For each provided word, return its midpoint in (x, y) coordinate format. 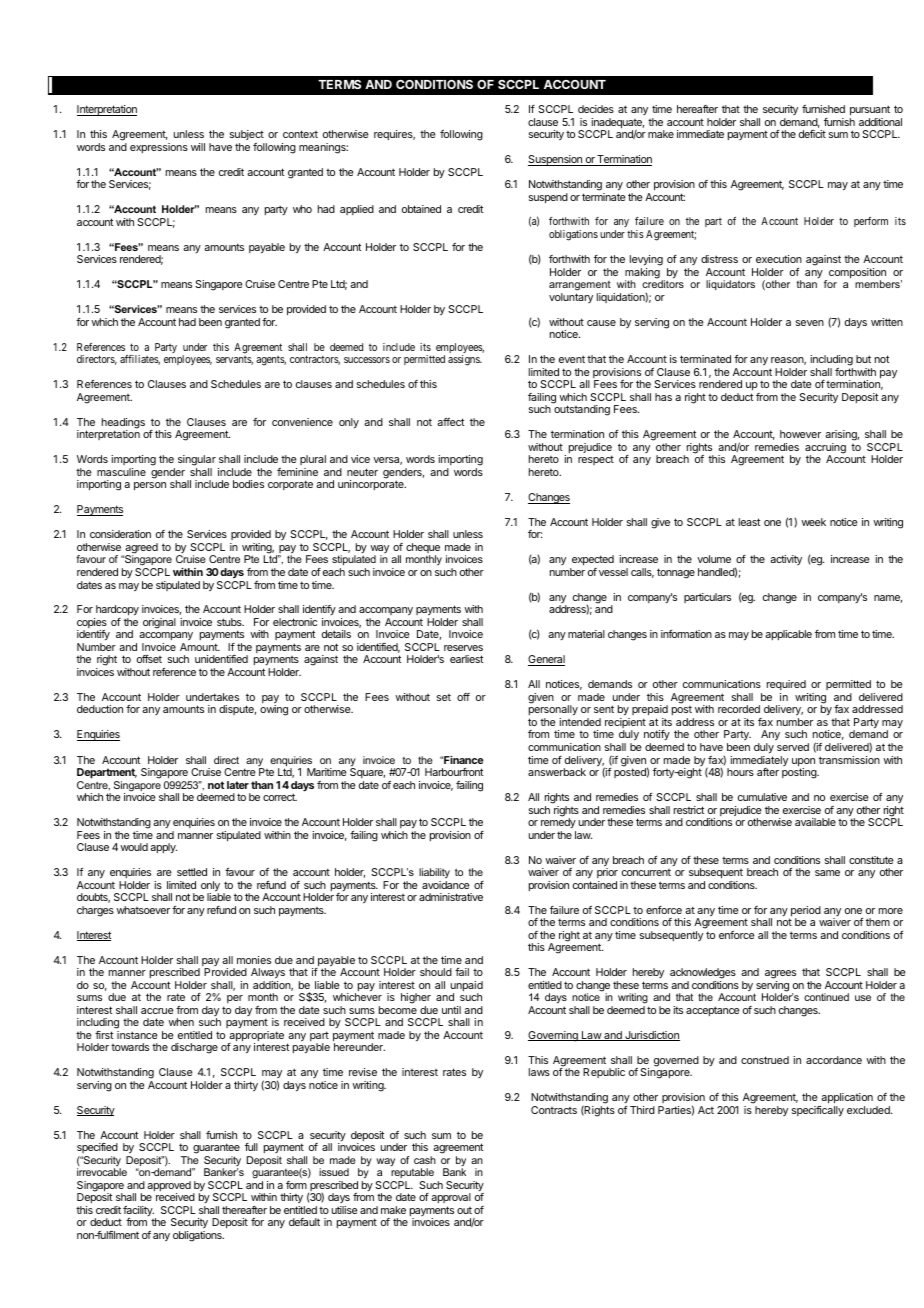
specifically (818, 1111)
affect (450, 422)
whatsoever (143, 910)
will (198, 147)
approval (451, 1198)
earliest (466, 659)
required (787, 687)
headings (123, 424)
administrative (451, 897)
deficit (812, 134)
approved (169, 1187)
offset (149, 659)
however (800, 434)
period (805, 912)
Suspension (556, 160)
